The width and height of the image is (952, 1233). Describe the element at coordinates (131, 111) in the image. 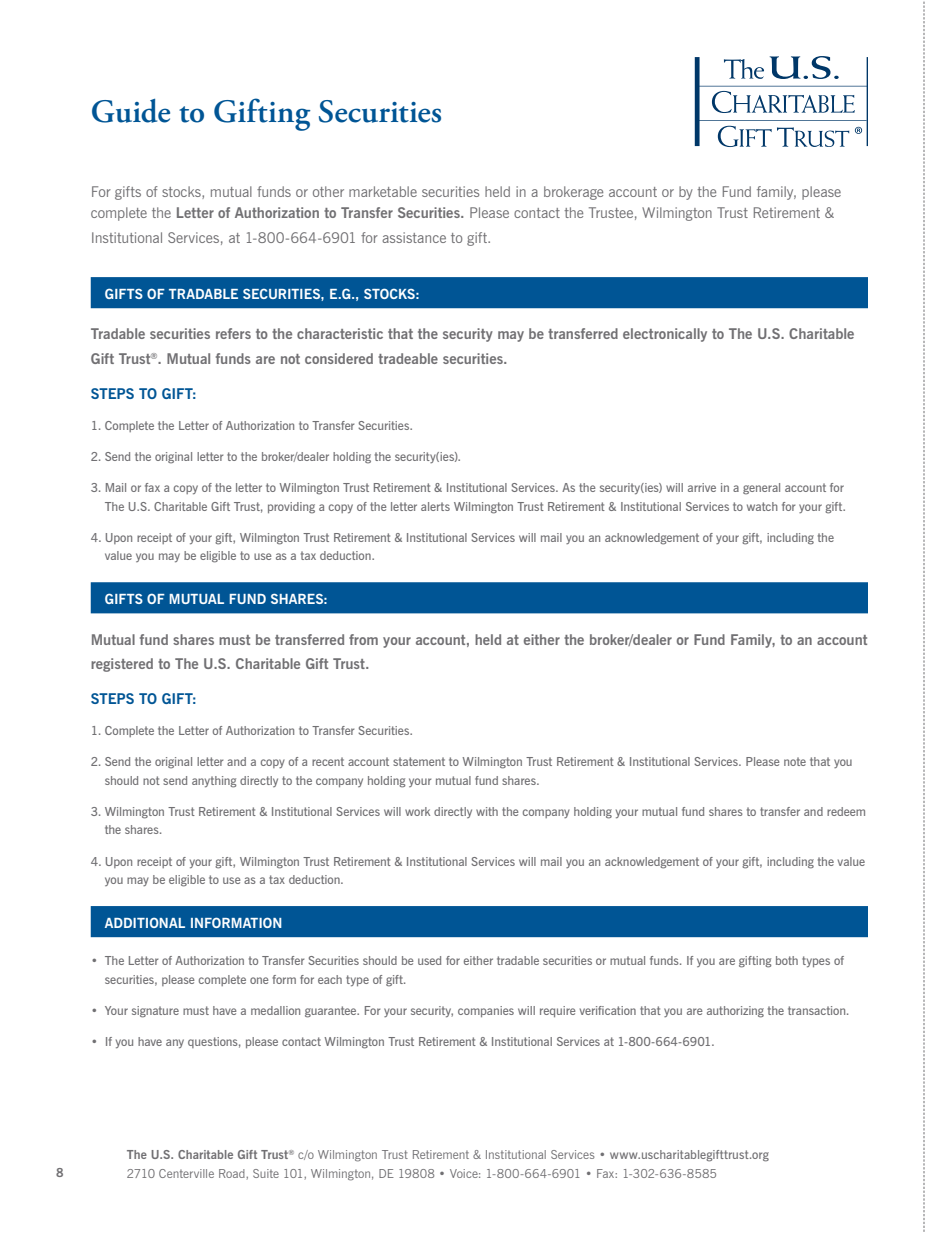

I see `Guide` at that location.
